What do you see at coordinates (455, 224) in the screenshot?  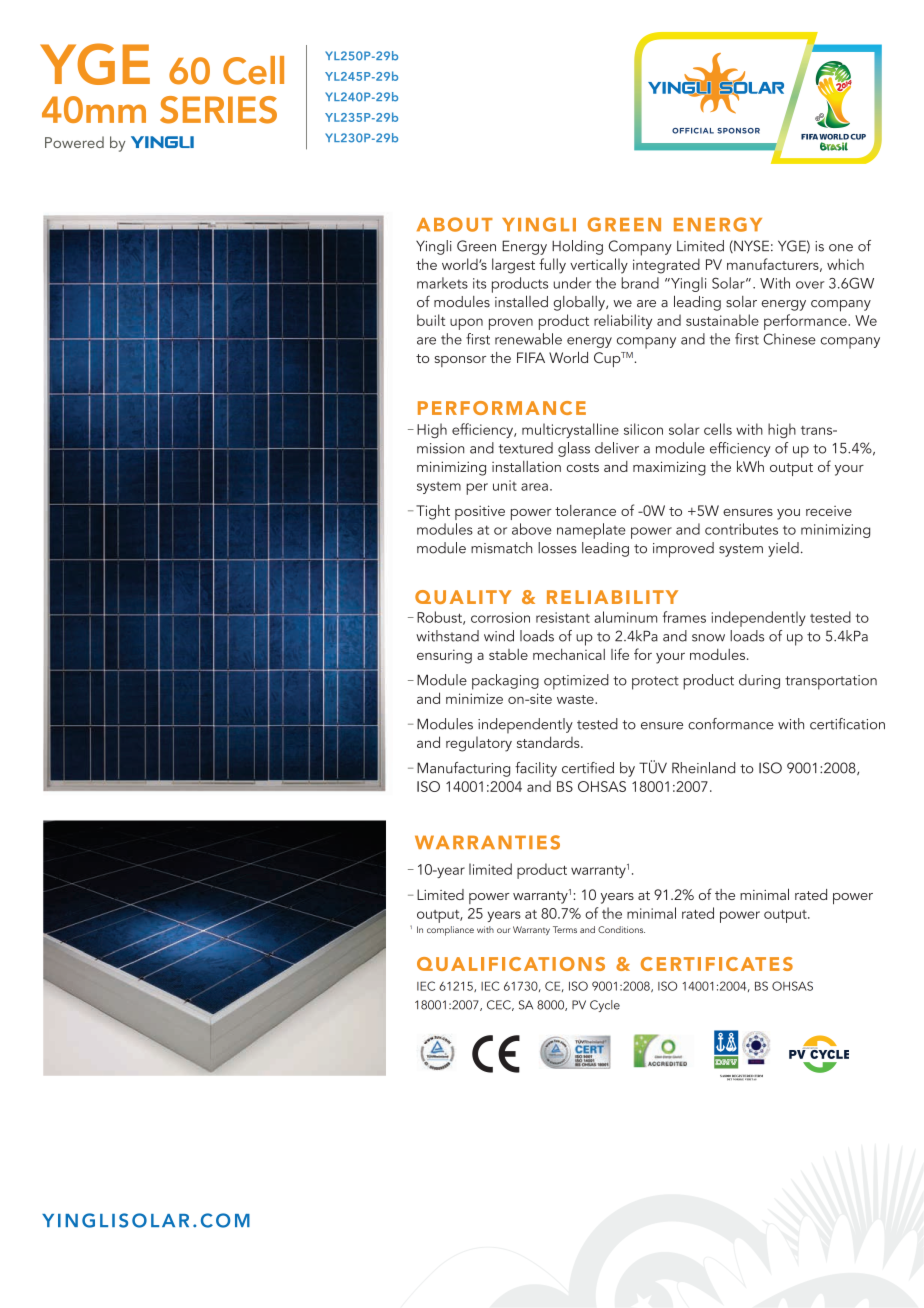 I see `ABOUT` at bounding box center [455, 224].
